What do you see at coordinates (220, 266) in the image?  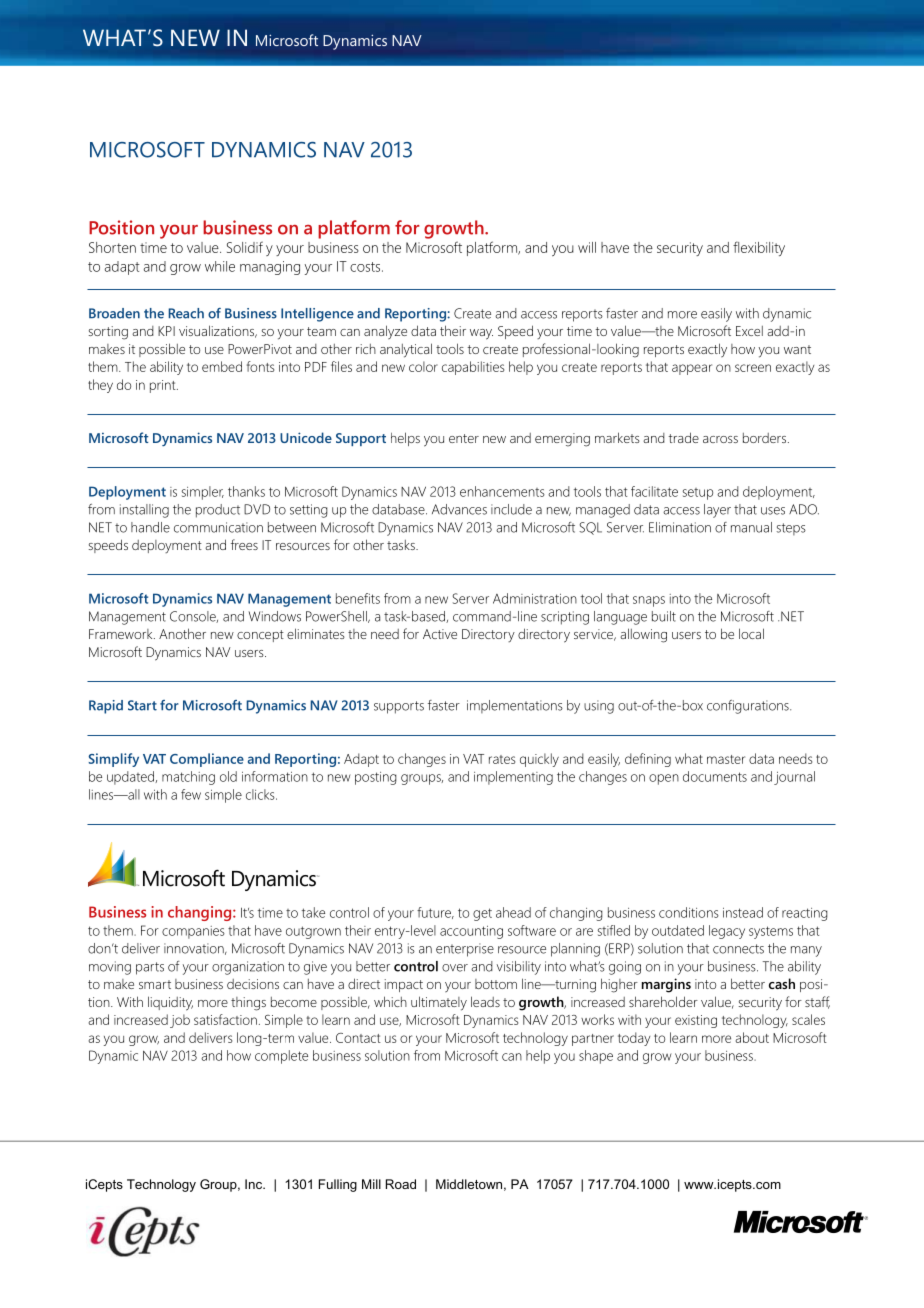 I see `while` at bounding box center [220, 266].
